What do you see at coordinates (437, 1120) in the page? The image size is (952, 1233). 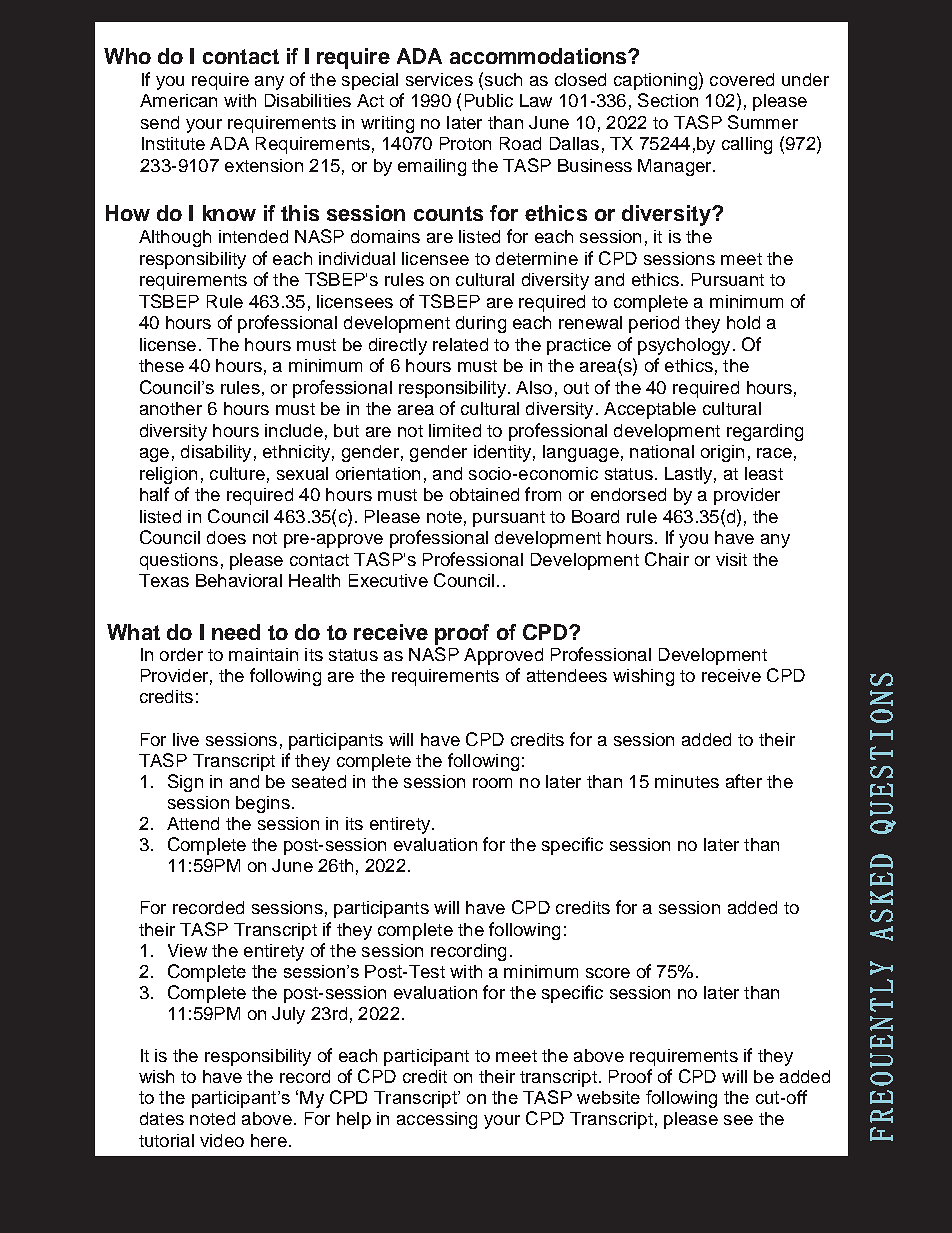 I see `accessing` at bounding box center [437, 1120].
